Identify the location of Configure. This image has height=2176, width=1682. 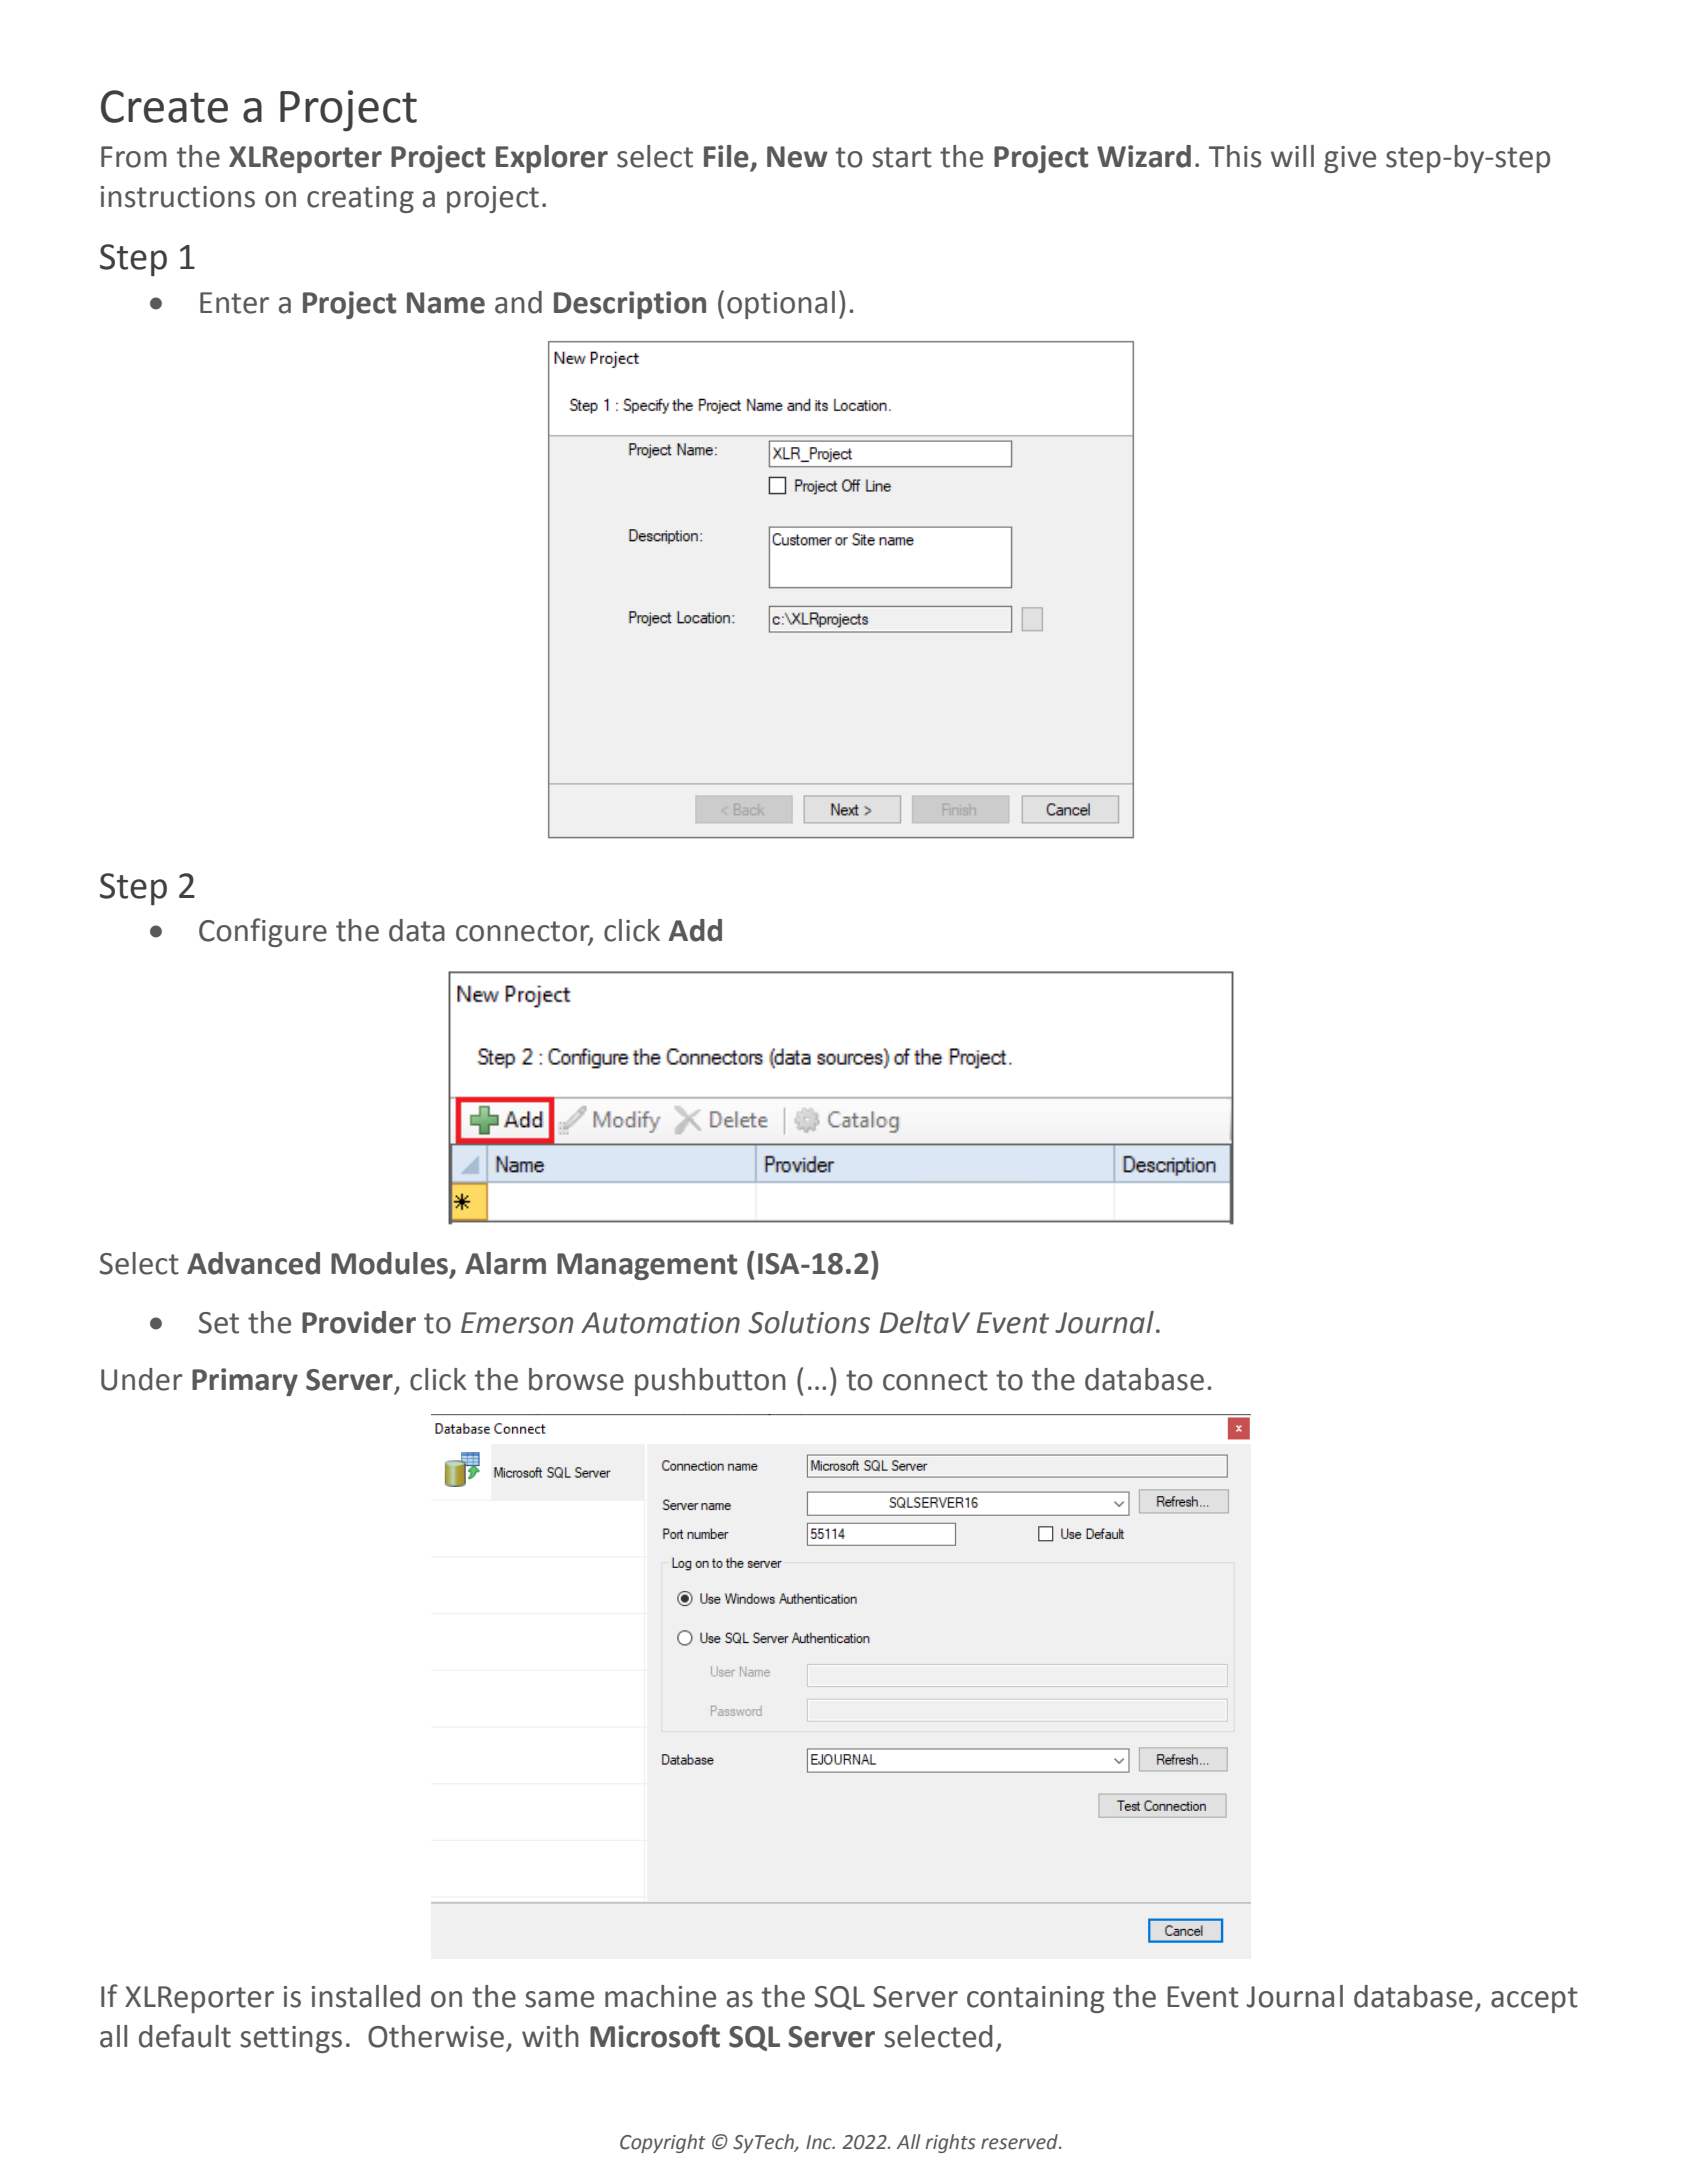
(263, 932).
